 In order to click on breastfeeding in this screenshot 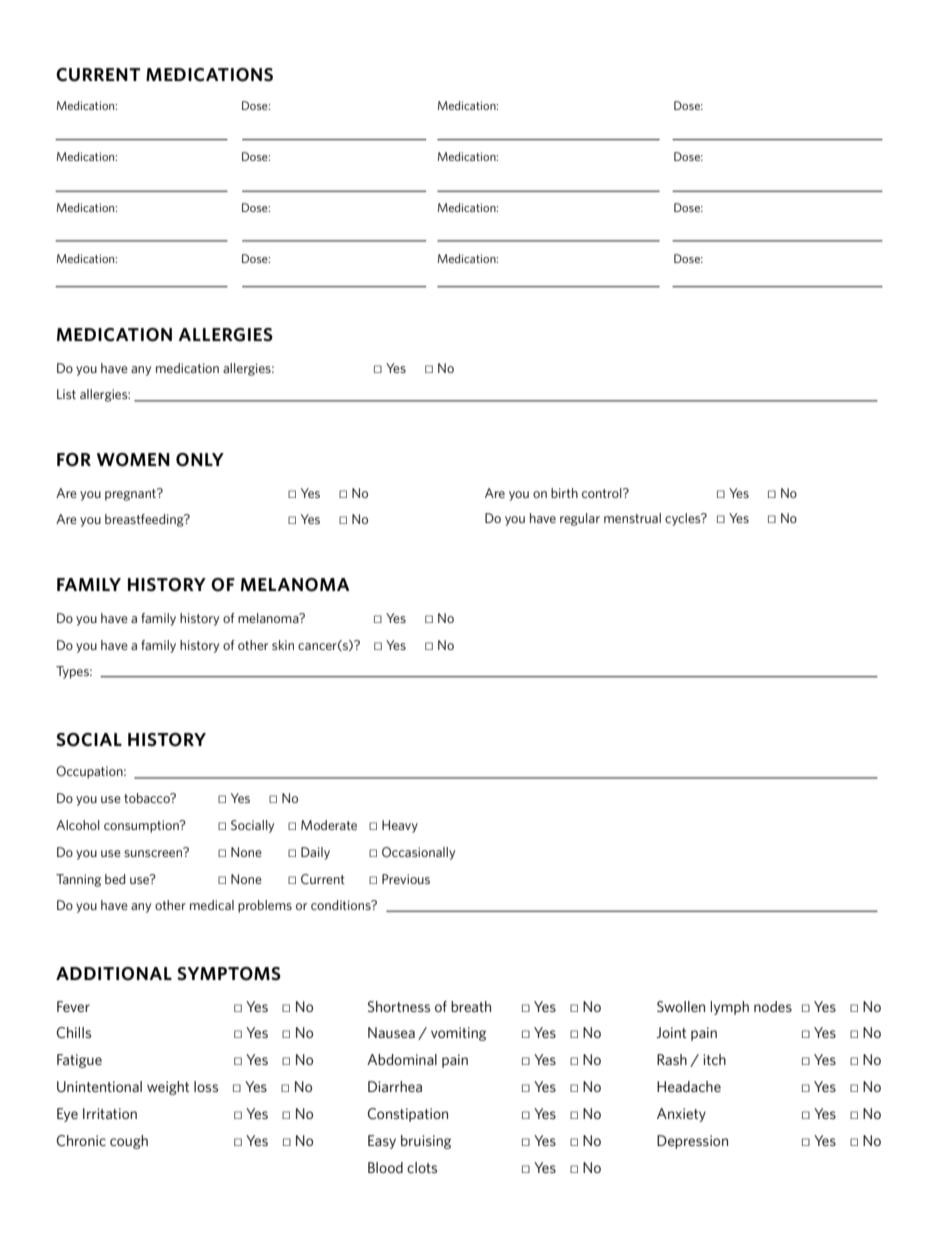, I will do `click(145, 520)`.
